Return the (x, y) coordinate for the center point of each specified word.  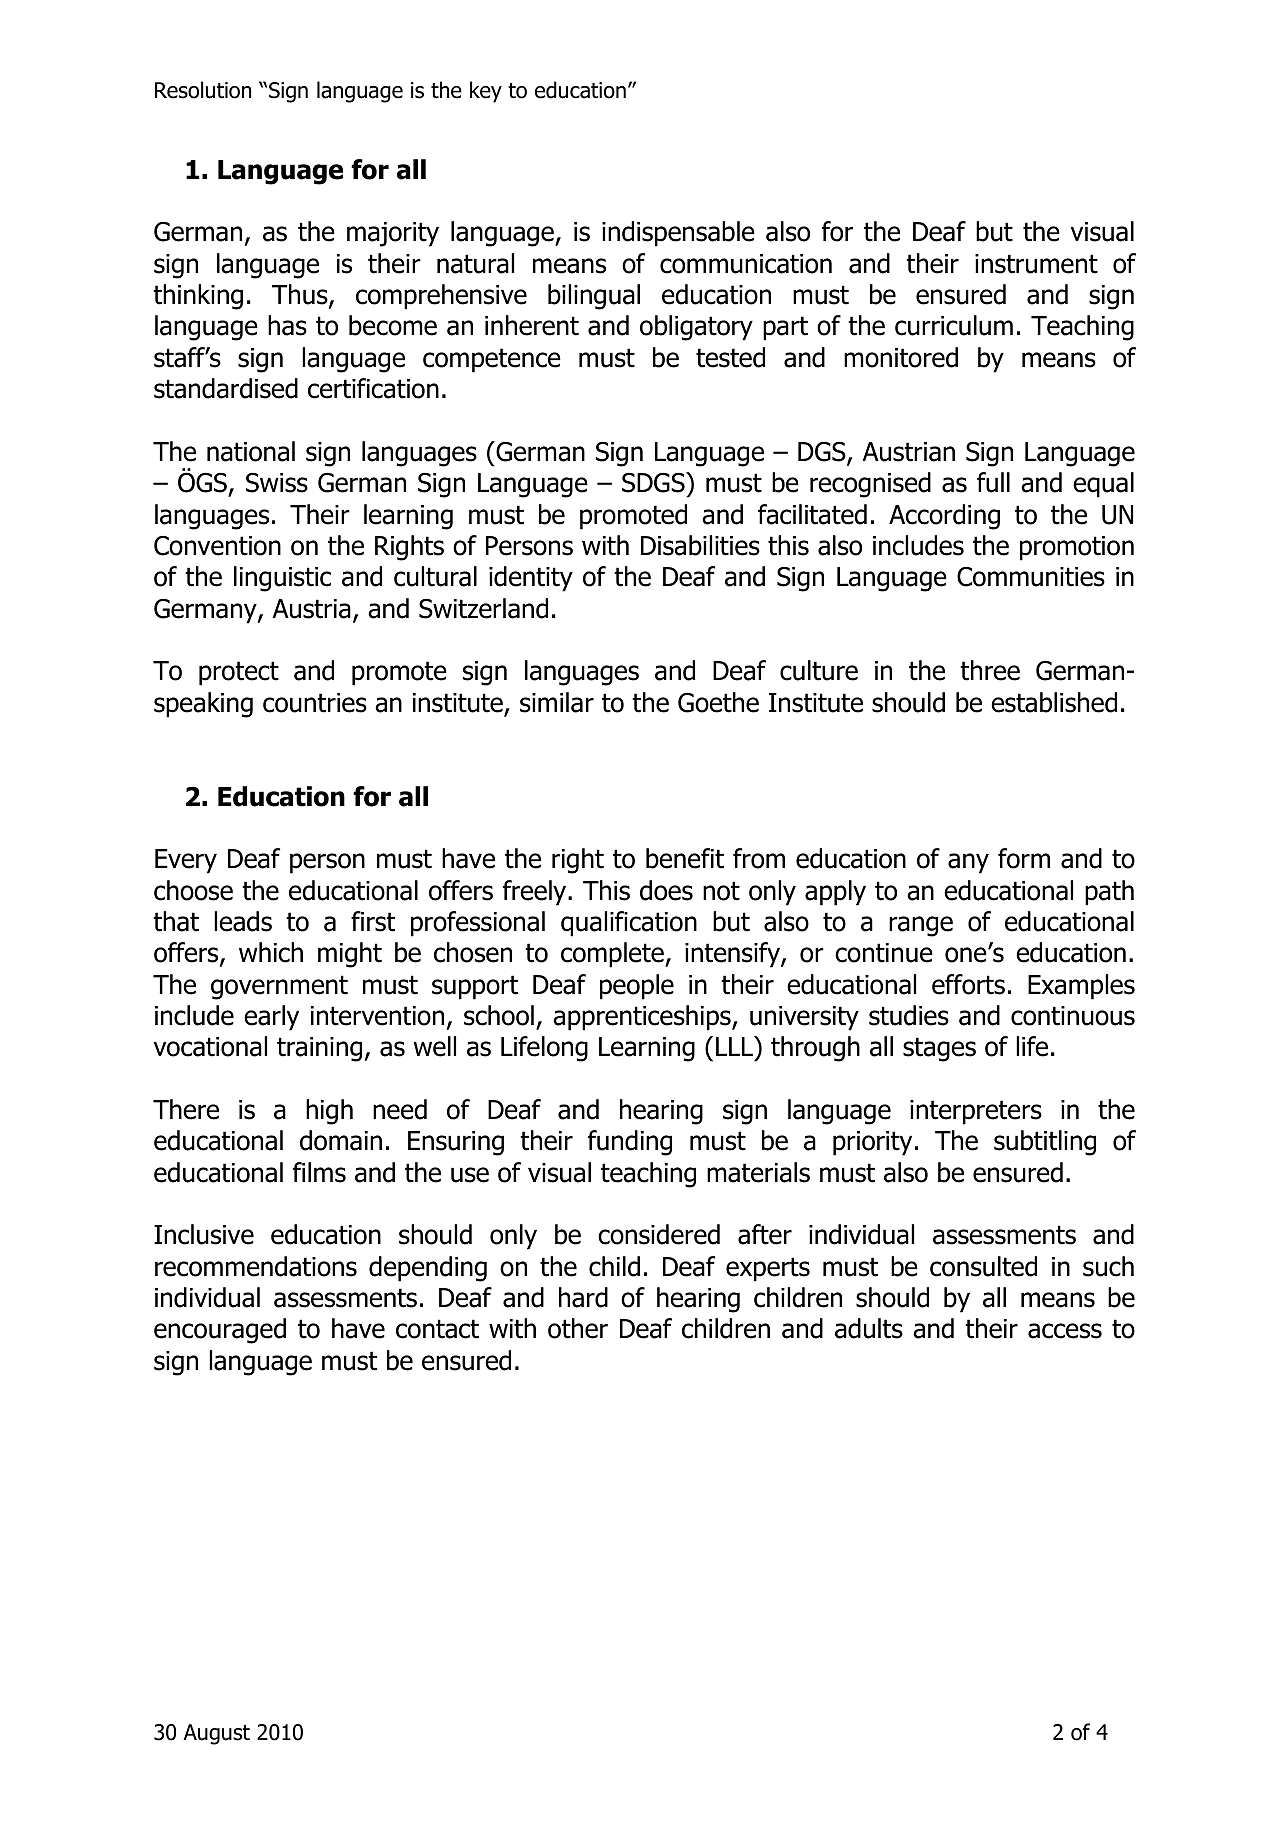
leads (243, 921)
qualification (629, 924)
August (216, 1734)
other (578, 1328)
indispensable (678, 234)
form (1024, 858)
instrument (1036, 264)
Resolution (203, 90)
